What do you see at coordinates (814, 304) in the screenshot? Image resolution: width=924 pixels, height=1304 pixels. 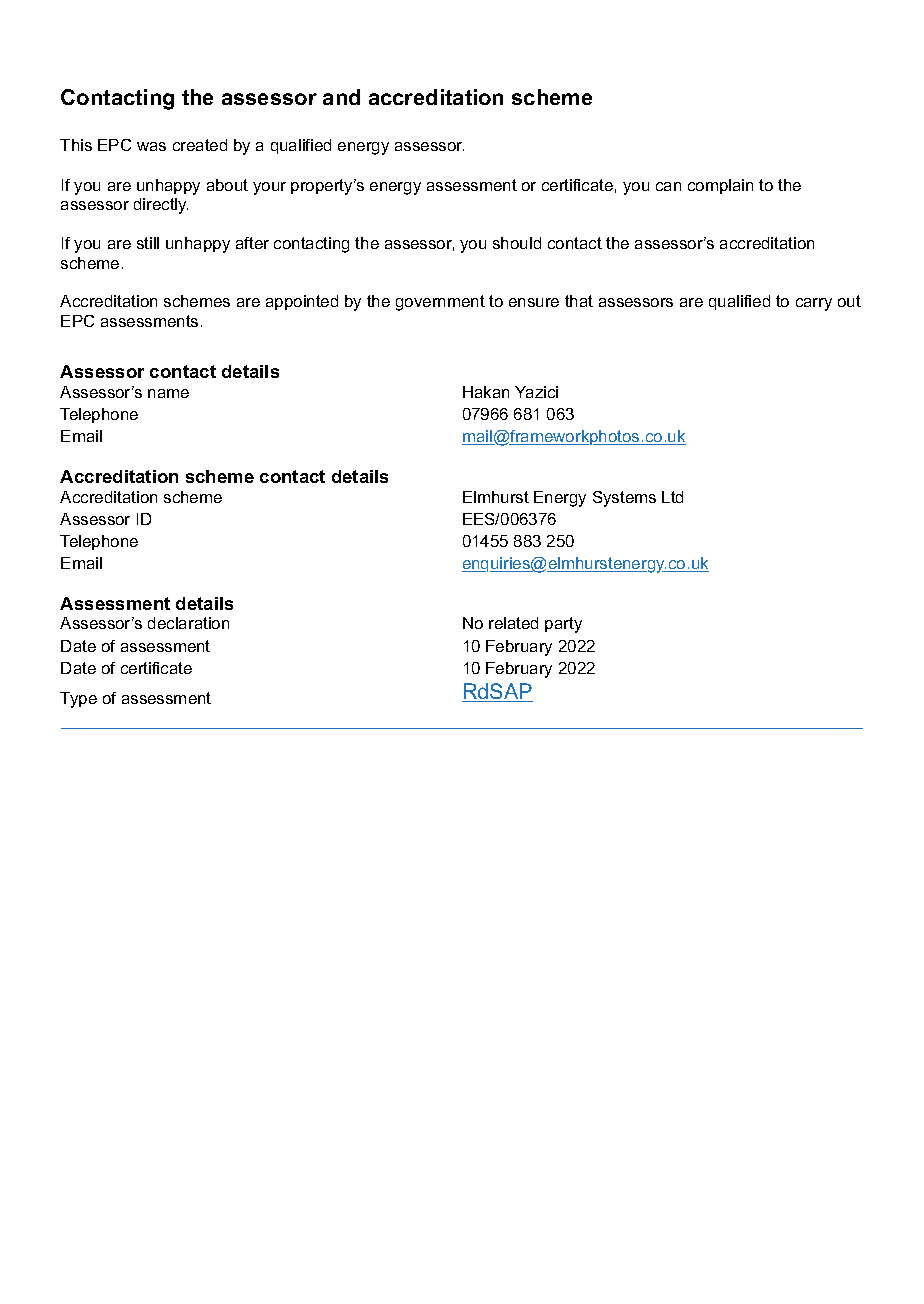 I see `carry` at bounding box center [814, 304].
